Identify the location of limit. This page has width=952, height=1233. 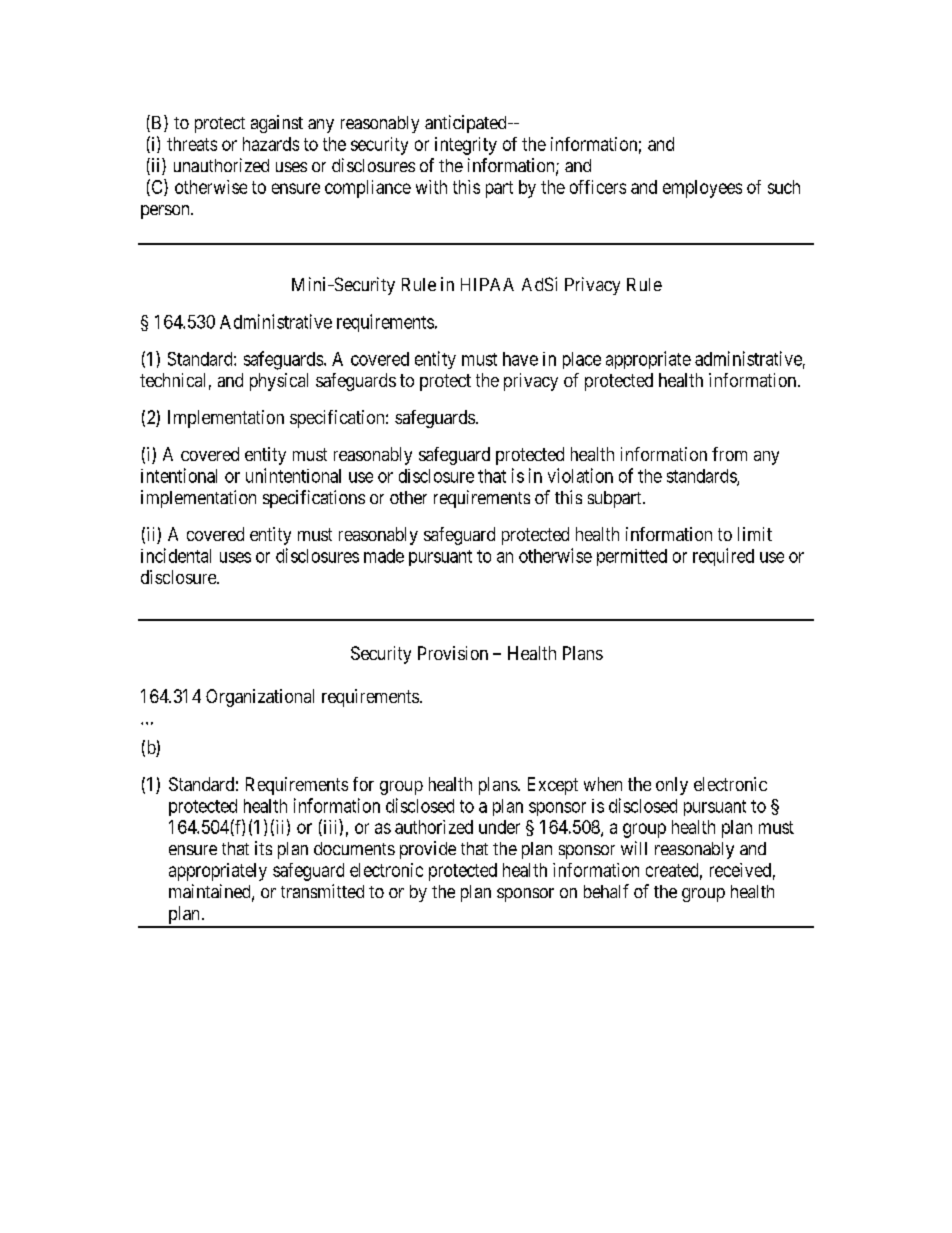
(755, 534).
